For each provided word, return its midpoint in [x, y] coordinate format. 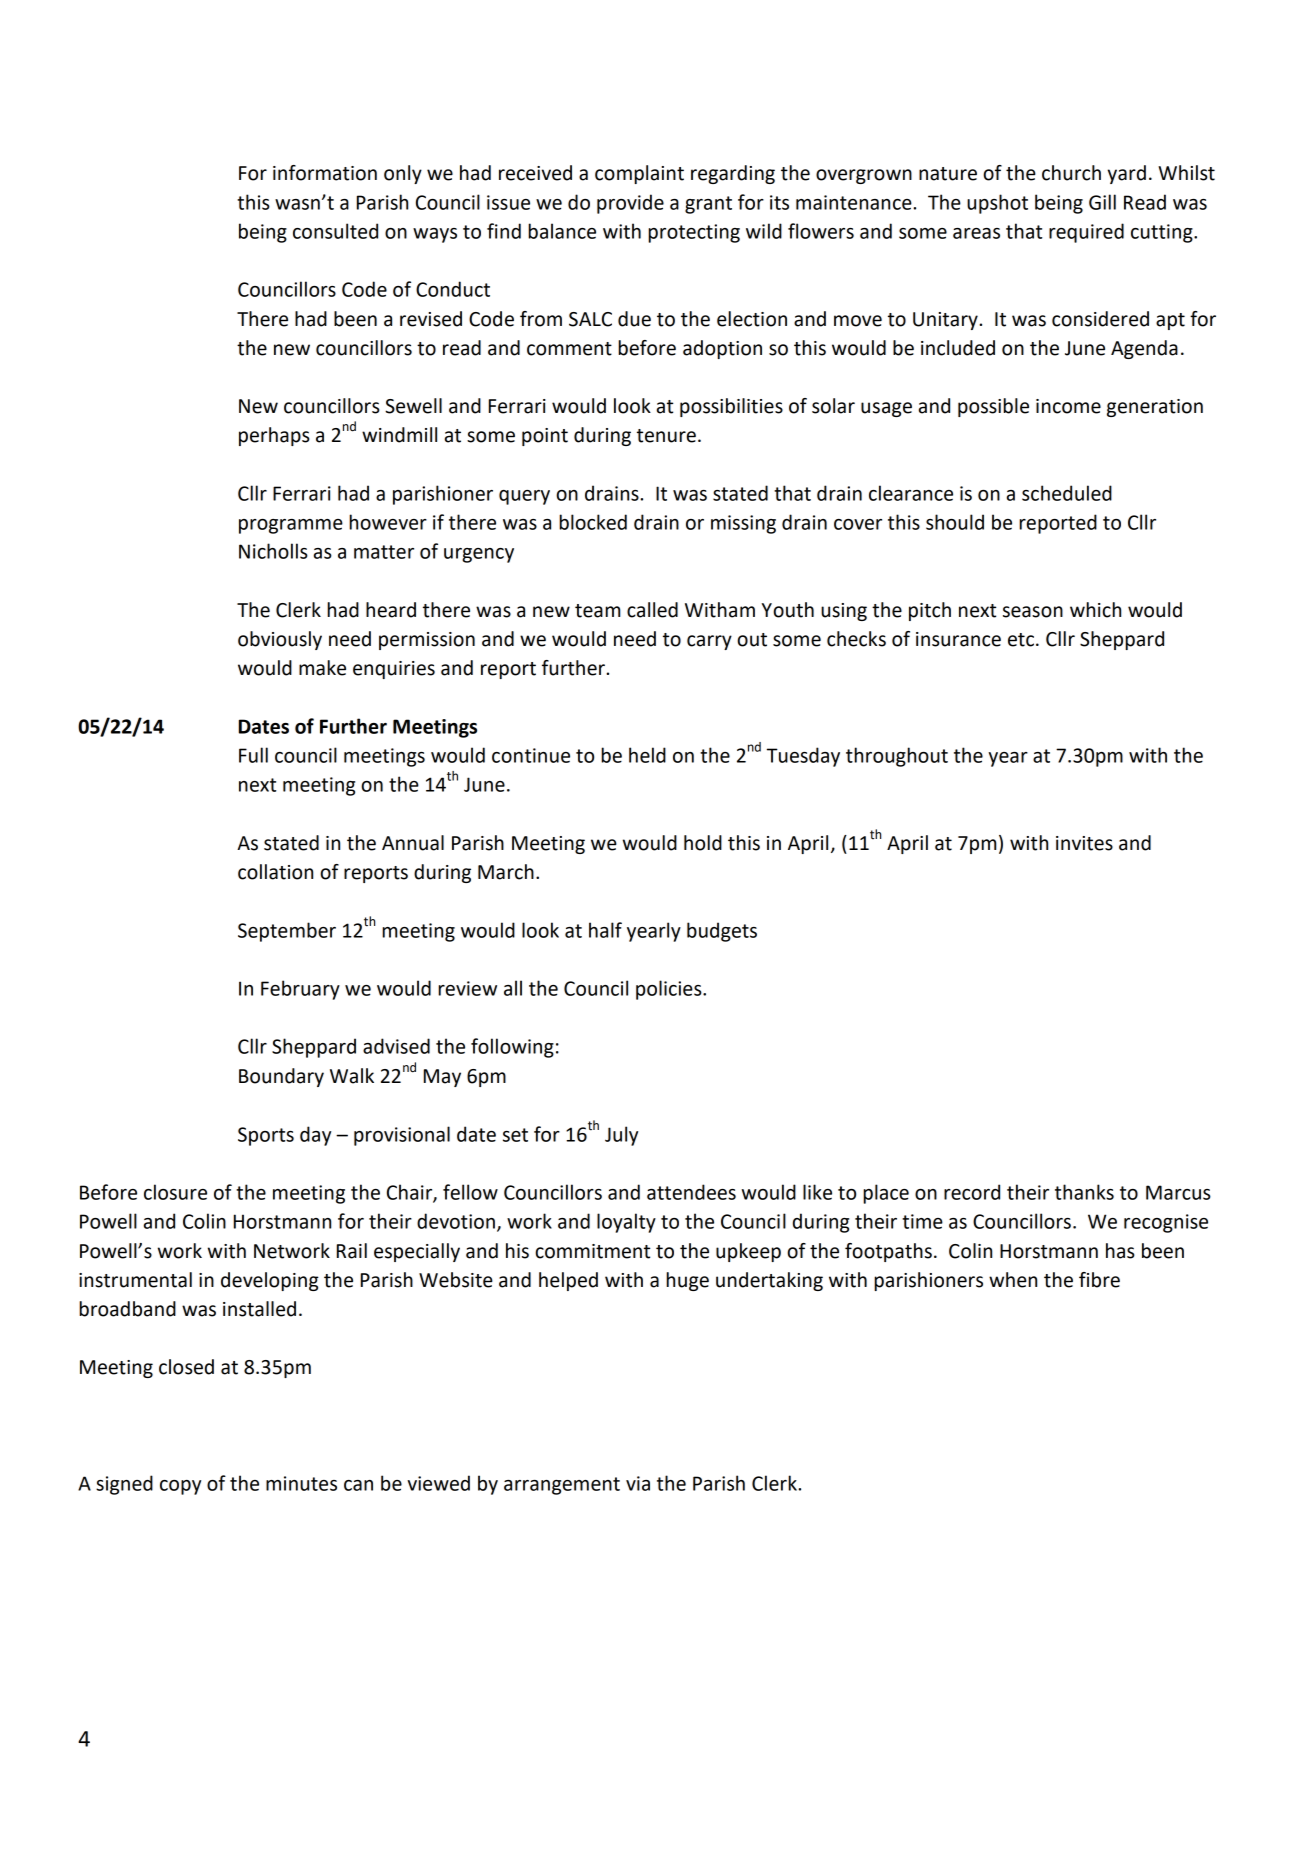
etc [1021, 640]
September [287, 932]
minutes [301, 1483]
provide [630, 204]
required [1086, 233]
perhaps [274, 436]
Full [253, 755]
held [647, 755]
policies [670, 990]
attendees [691, 1192]
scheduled [1067, 493]
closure [175, 1192]
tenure [666, 436]
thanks [1084, 1192]
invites [1084, 843]
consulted [335, 231]
